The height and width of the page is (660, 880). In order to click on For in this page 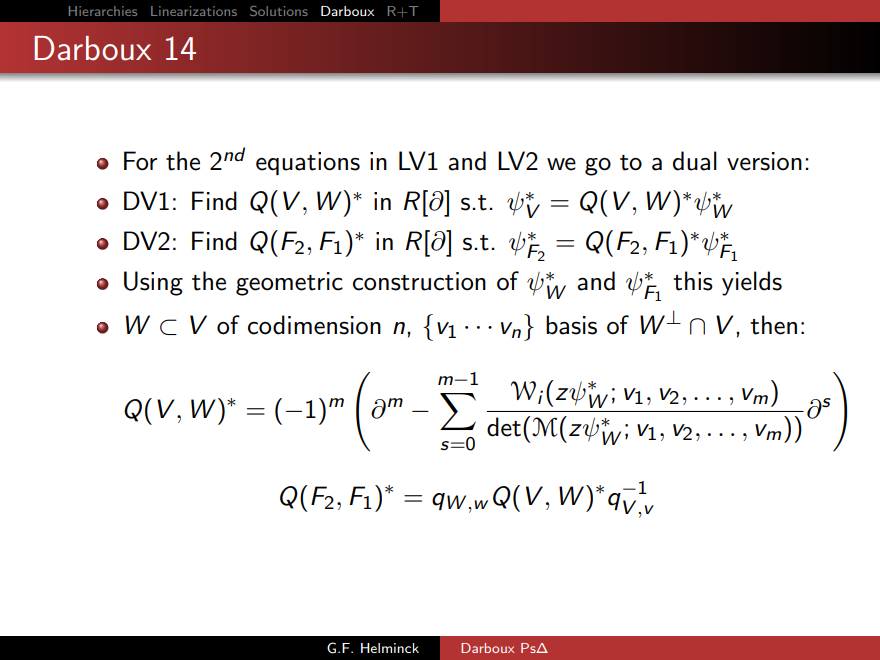, I will do `click(140, 161)`.
